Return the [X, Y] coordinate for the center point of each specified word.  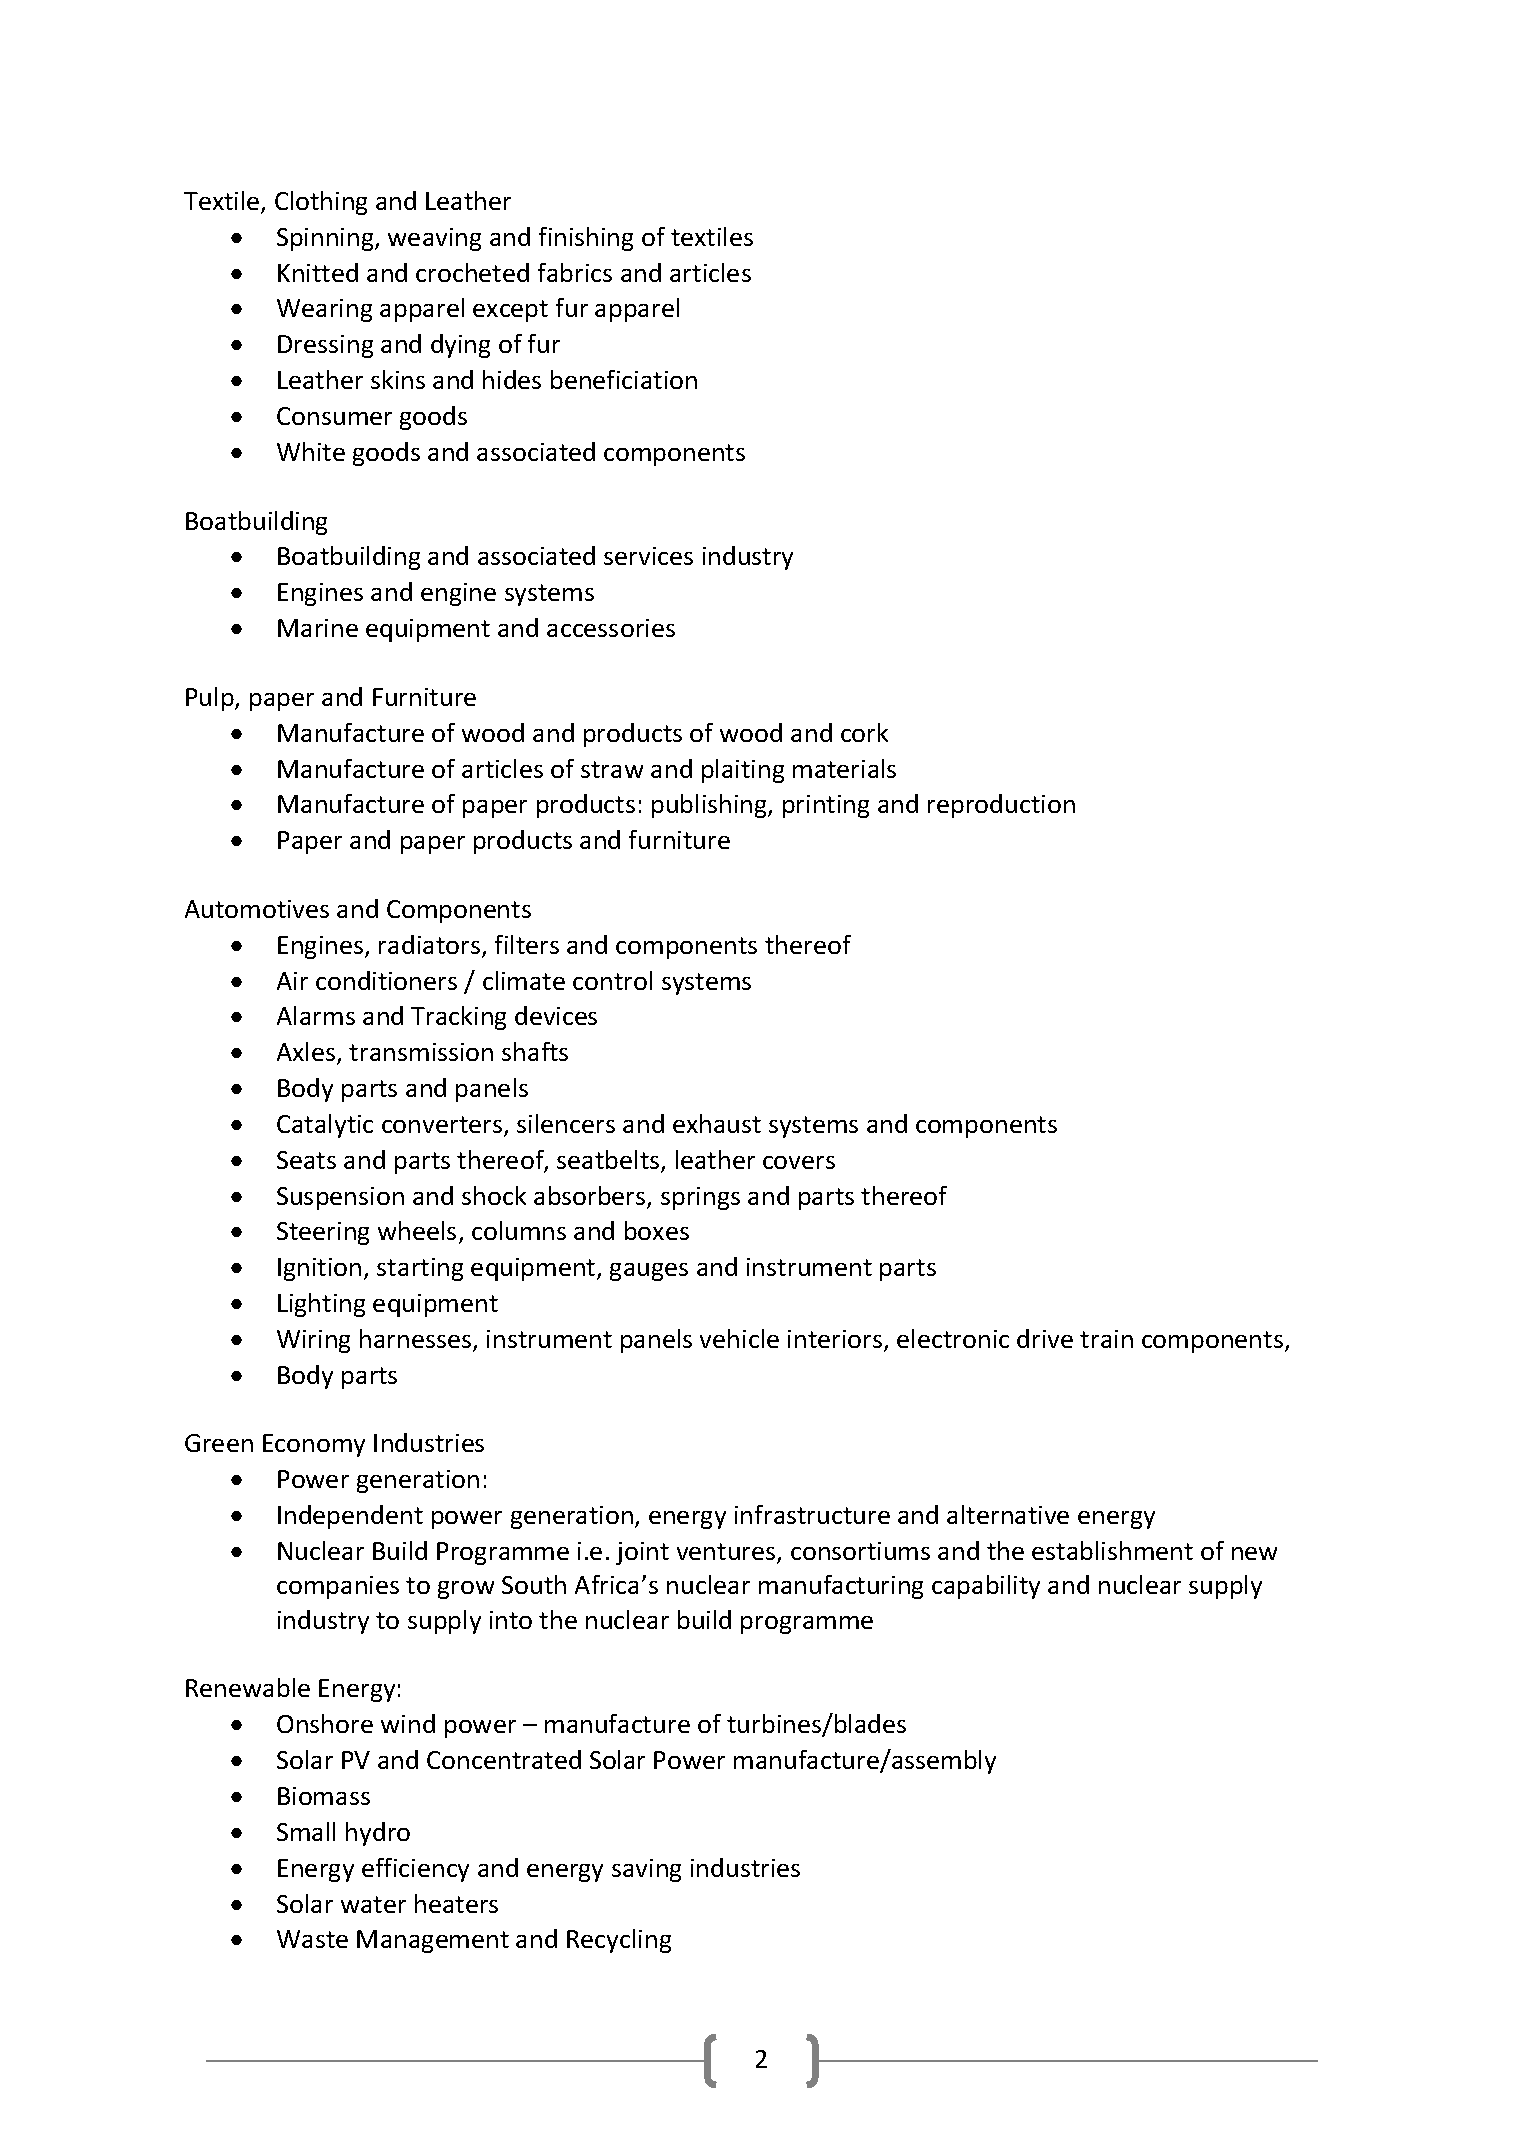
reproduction [1001, 806]
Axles [307, 1053]
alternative [1008, 1514]
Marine [318, 628]
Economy [314, 1445]
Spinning [326, 239]
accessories [611, 628]
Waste [312, 1939]
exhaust [717, 1123]
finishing [586, 239]
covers [799, 1162]
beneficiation [624, 379]
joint [642, 1553]
